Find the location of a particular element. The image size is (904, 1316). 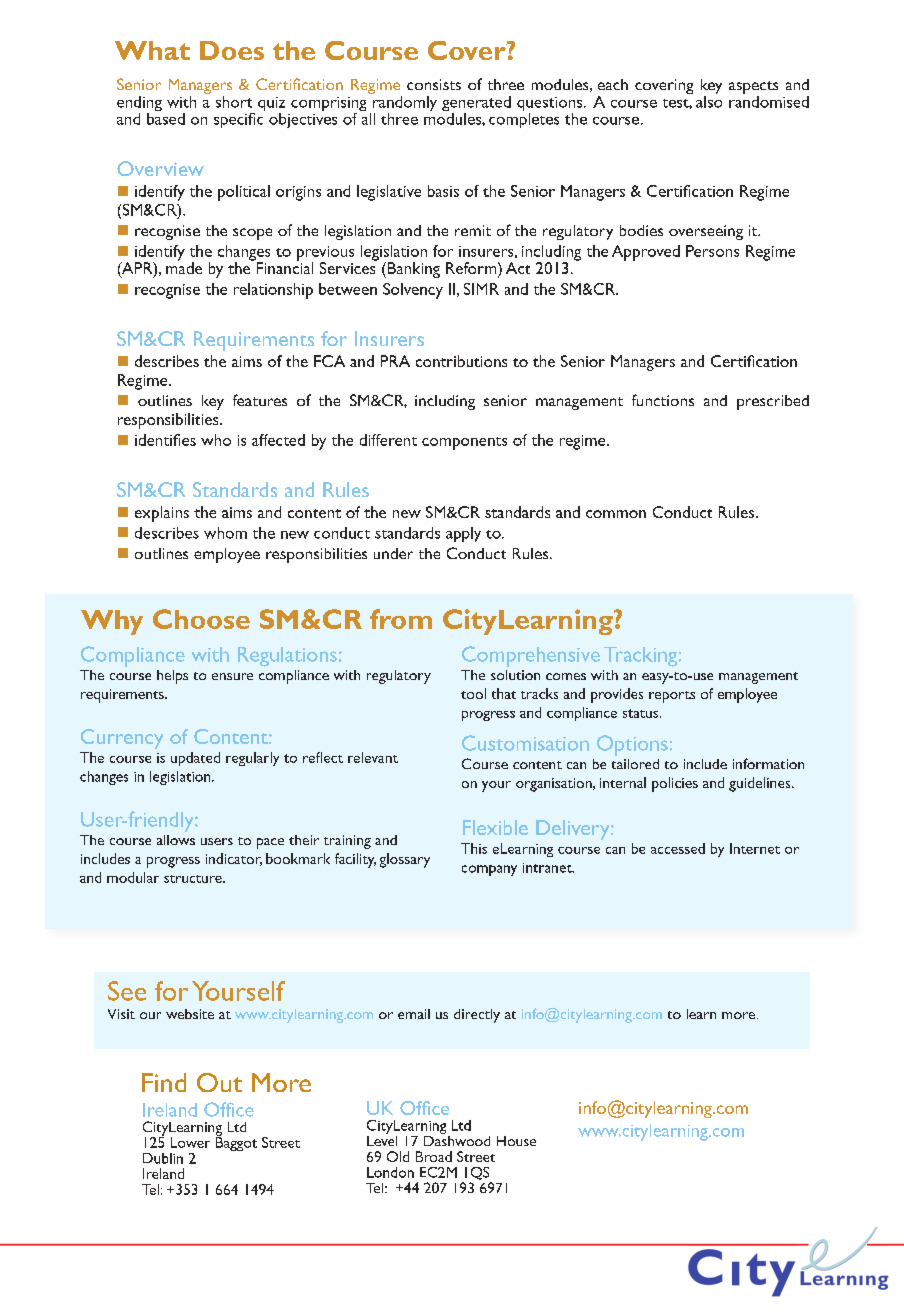

House is located at coordinates (516, 1141).
